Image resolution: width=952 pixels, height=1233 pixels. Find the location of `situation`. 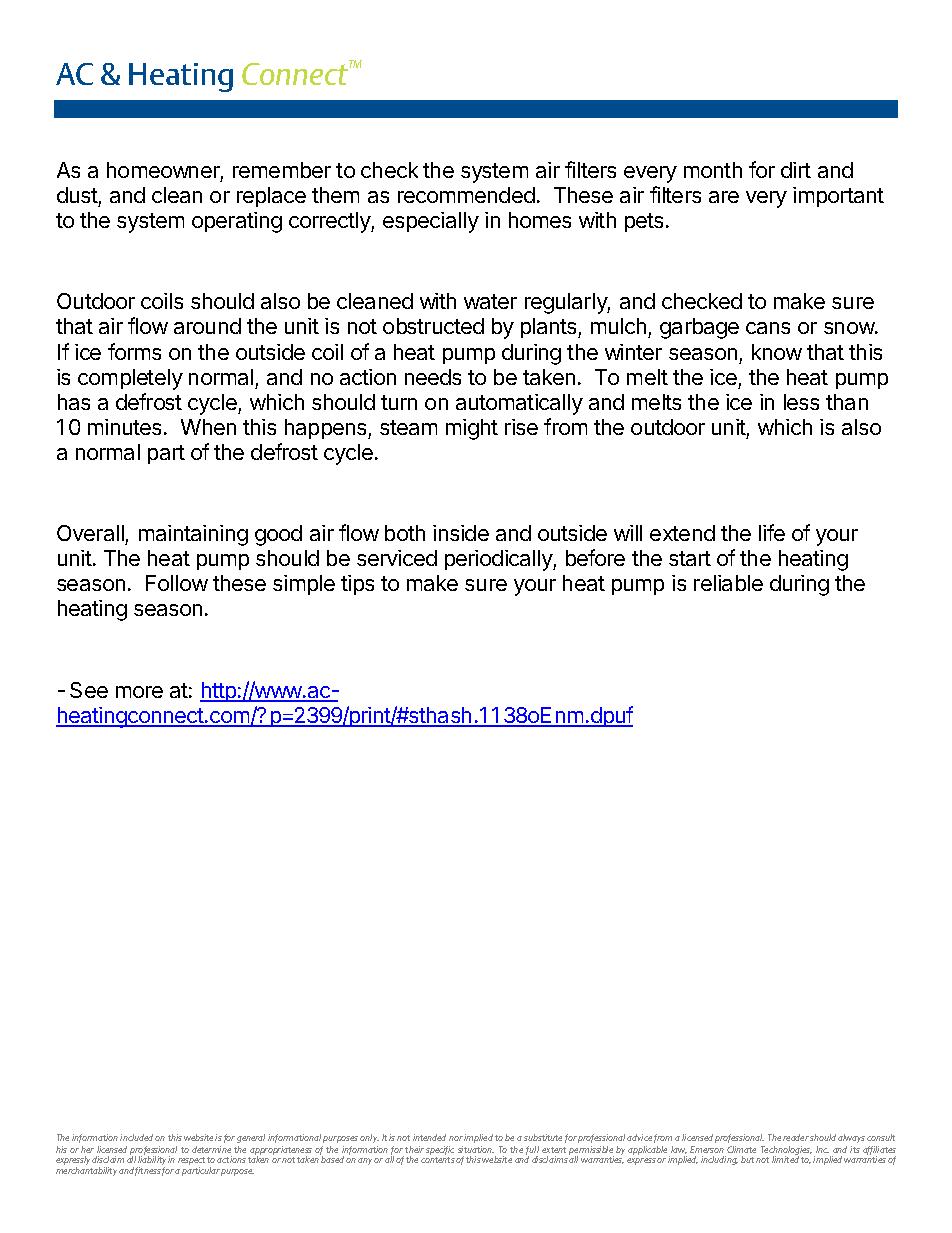

situation is located at coordinates (476, 1149).
